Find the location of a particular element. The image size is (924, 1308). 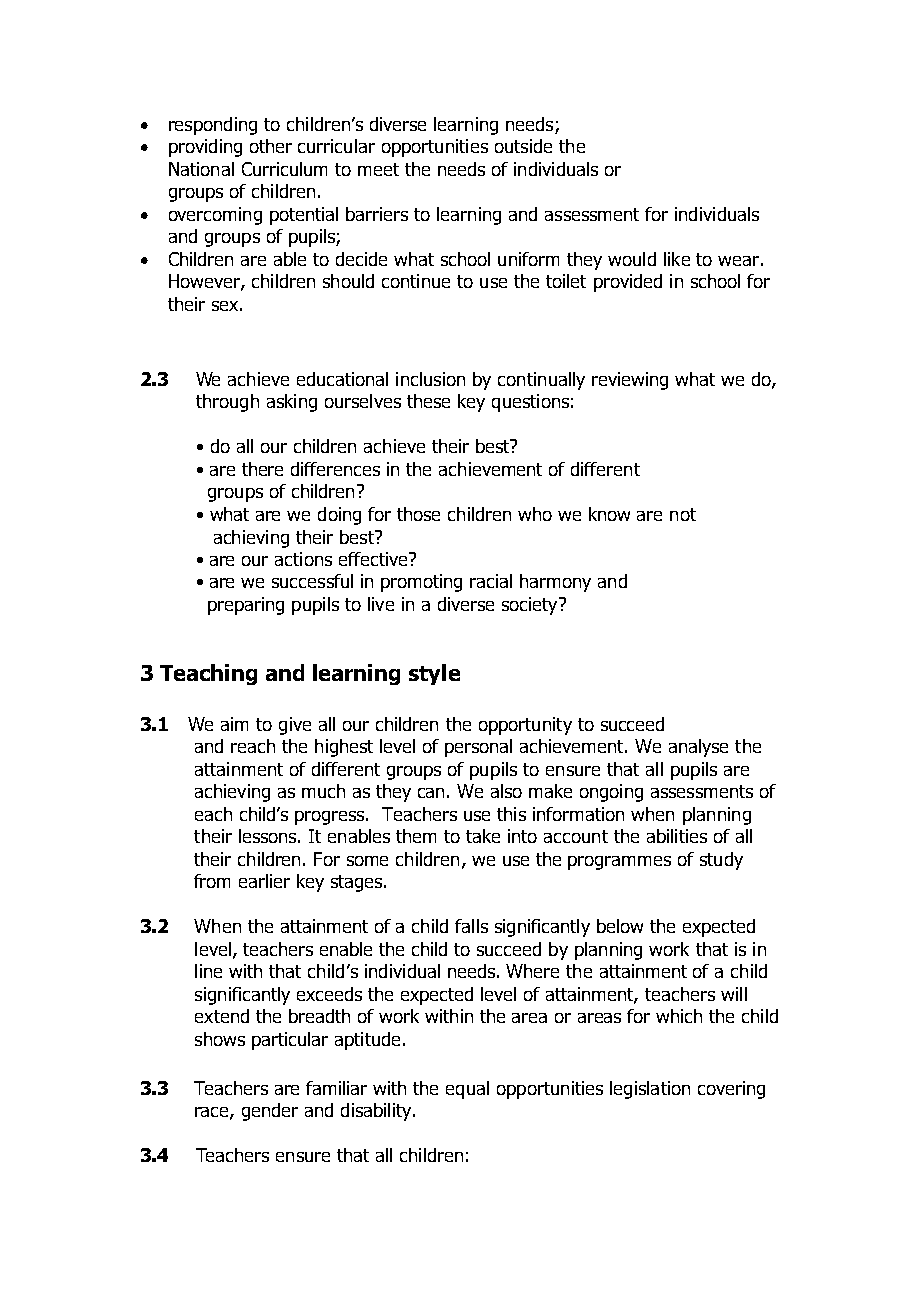

outside is located at coordinates (523, 146).
